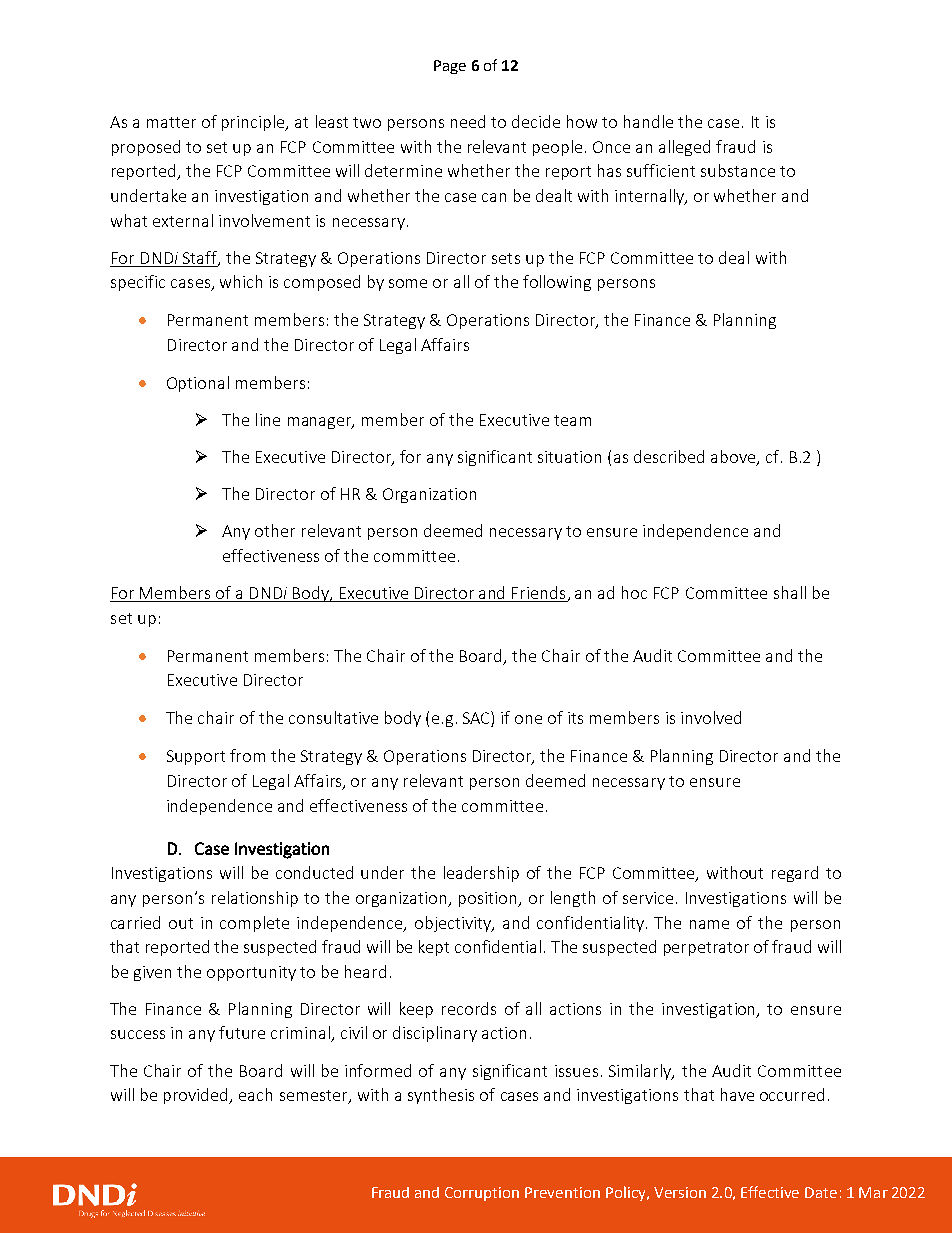 The width and height of the screenshot is (952, 1233). What do you see at coordinates (197, 1096) in the screenshot?
I see `provided` at bounding box center [197, 1096].
